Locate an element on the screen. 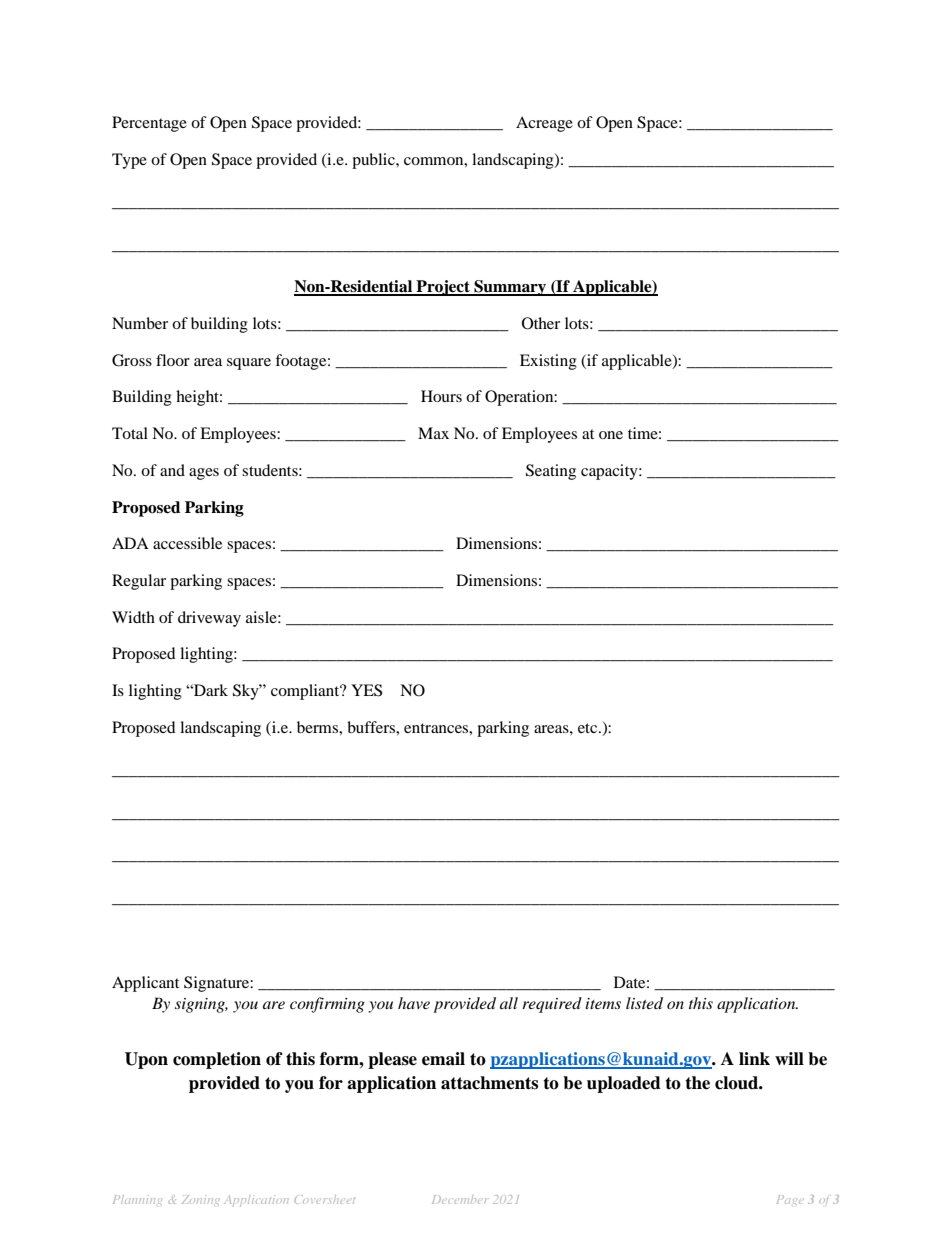 The height and width of the screenshot is (1233, 952). driveway is located at coordinates (209, 619).
